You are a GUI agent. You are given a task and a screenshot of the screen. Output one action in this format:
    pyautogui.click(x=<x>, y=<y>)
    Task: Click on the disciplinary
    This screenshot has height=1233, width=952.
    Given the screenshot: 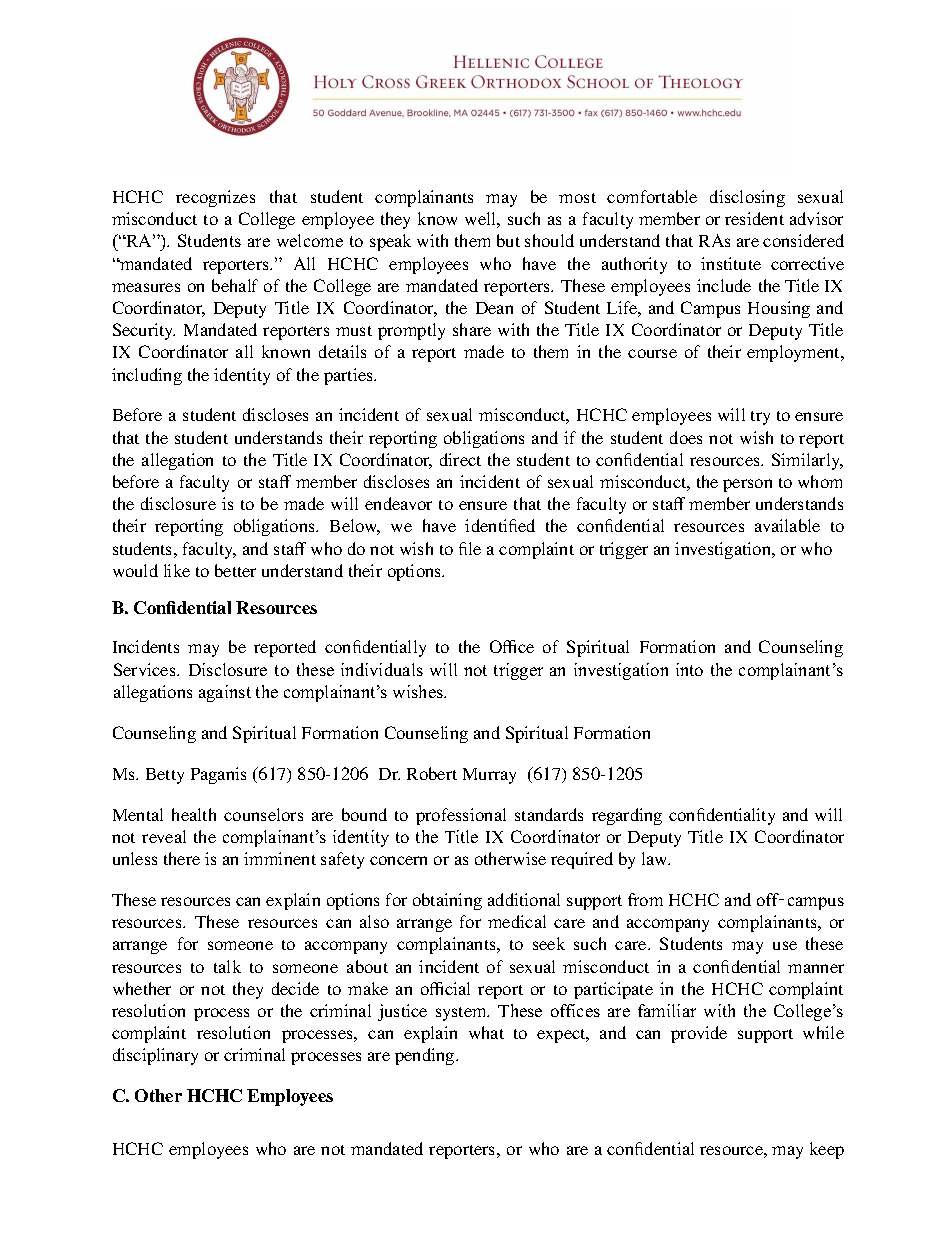 What is the action you would take?
    pyautogui.click(x=155, y=1056)
